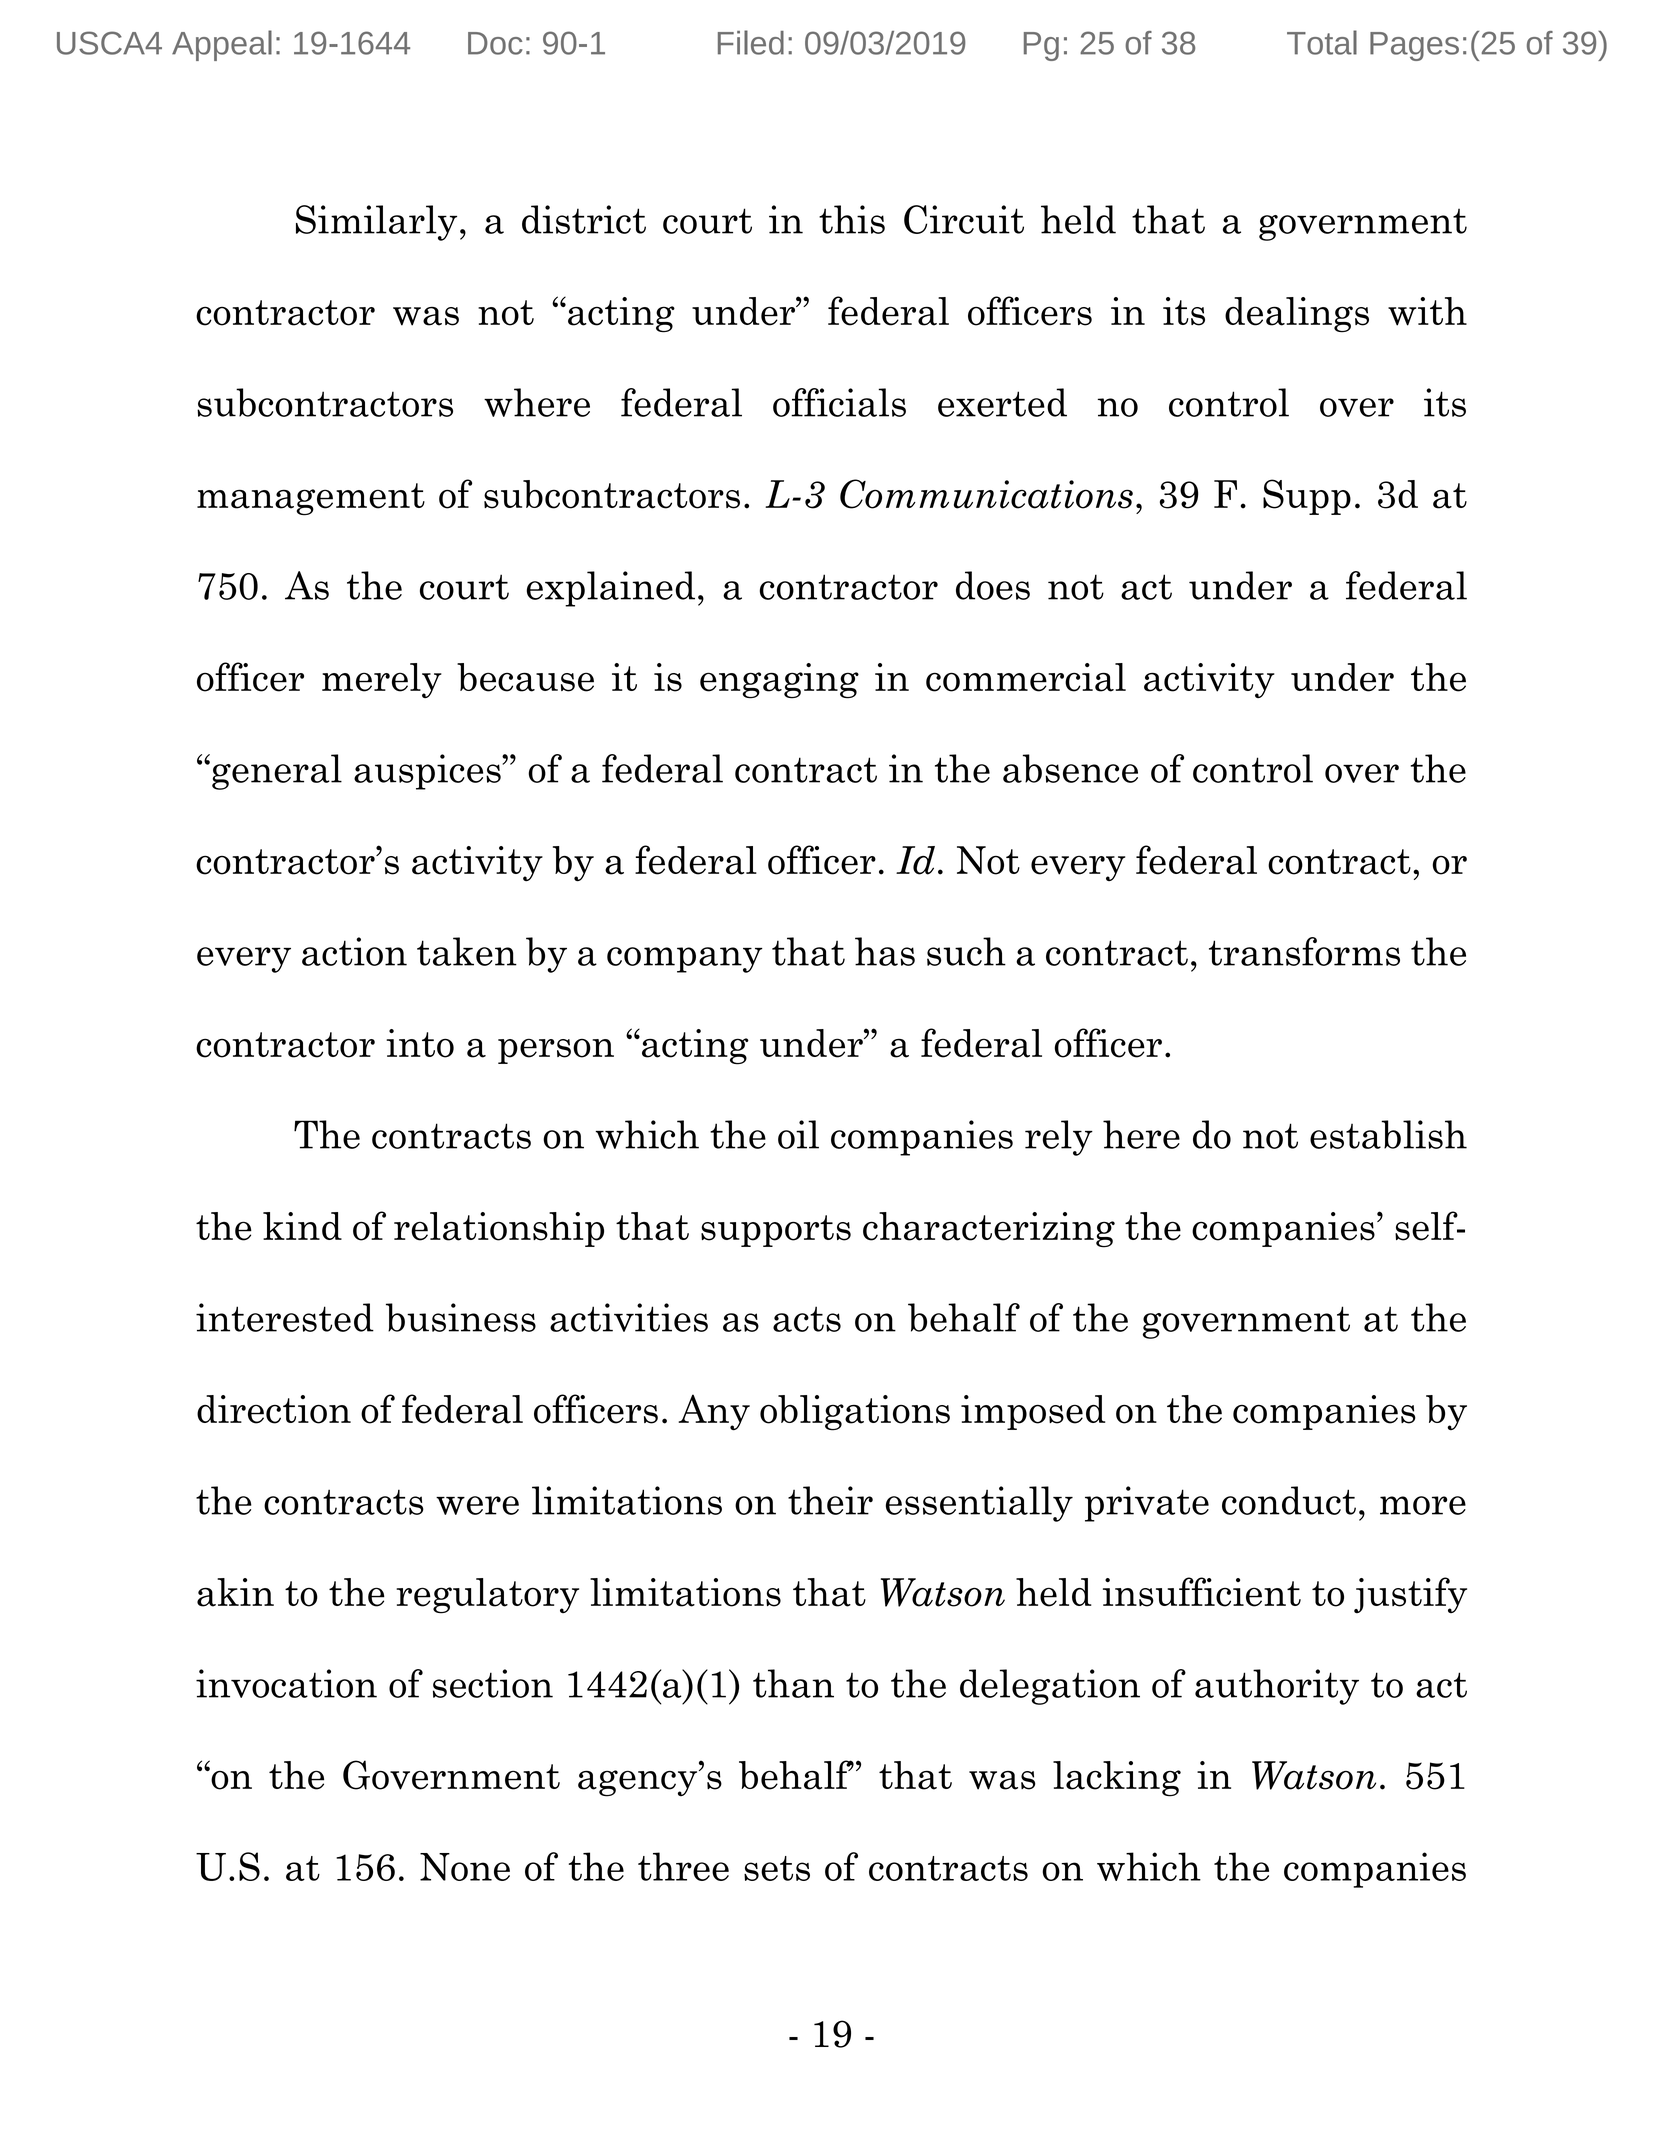  What do you see at coordinates (1322, 42) in the screenshot?
I see `Total` at bounding box center [1322, 42].
